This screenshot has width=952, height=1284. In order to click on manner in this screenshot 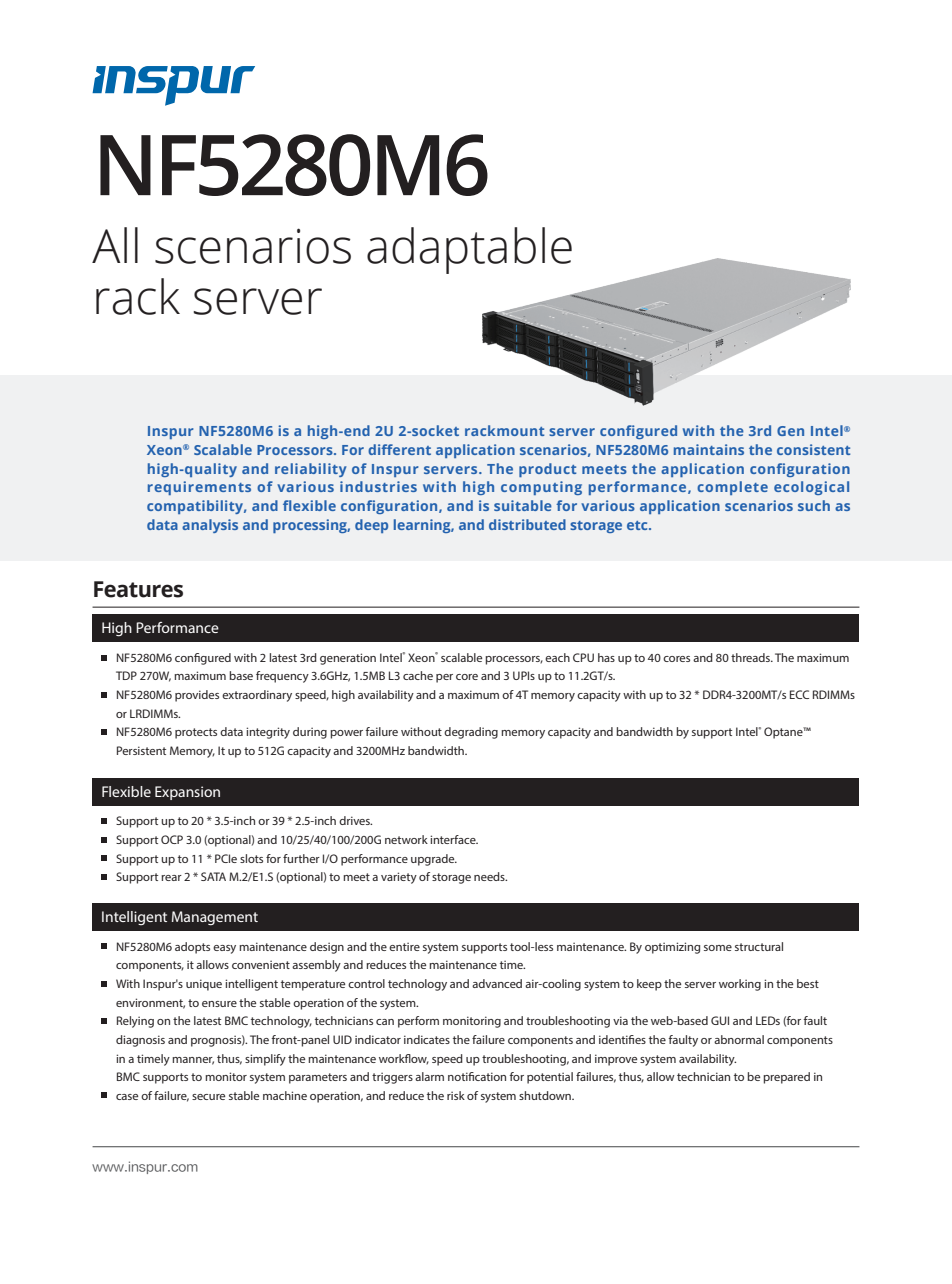, I will do `click(193, 1061)`.
